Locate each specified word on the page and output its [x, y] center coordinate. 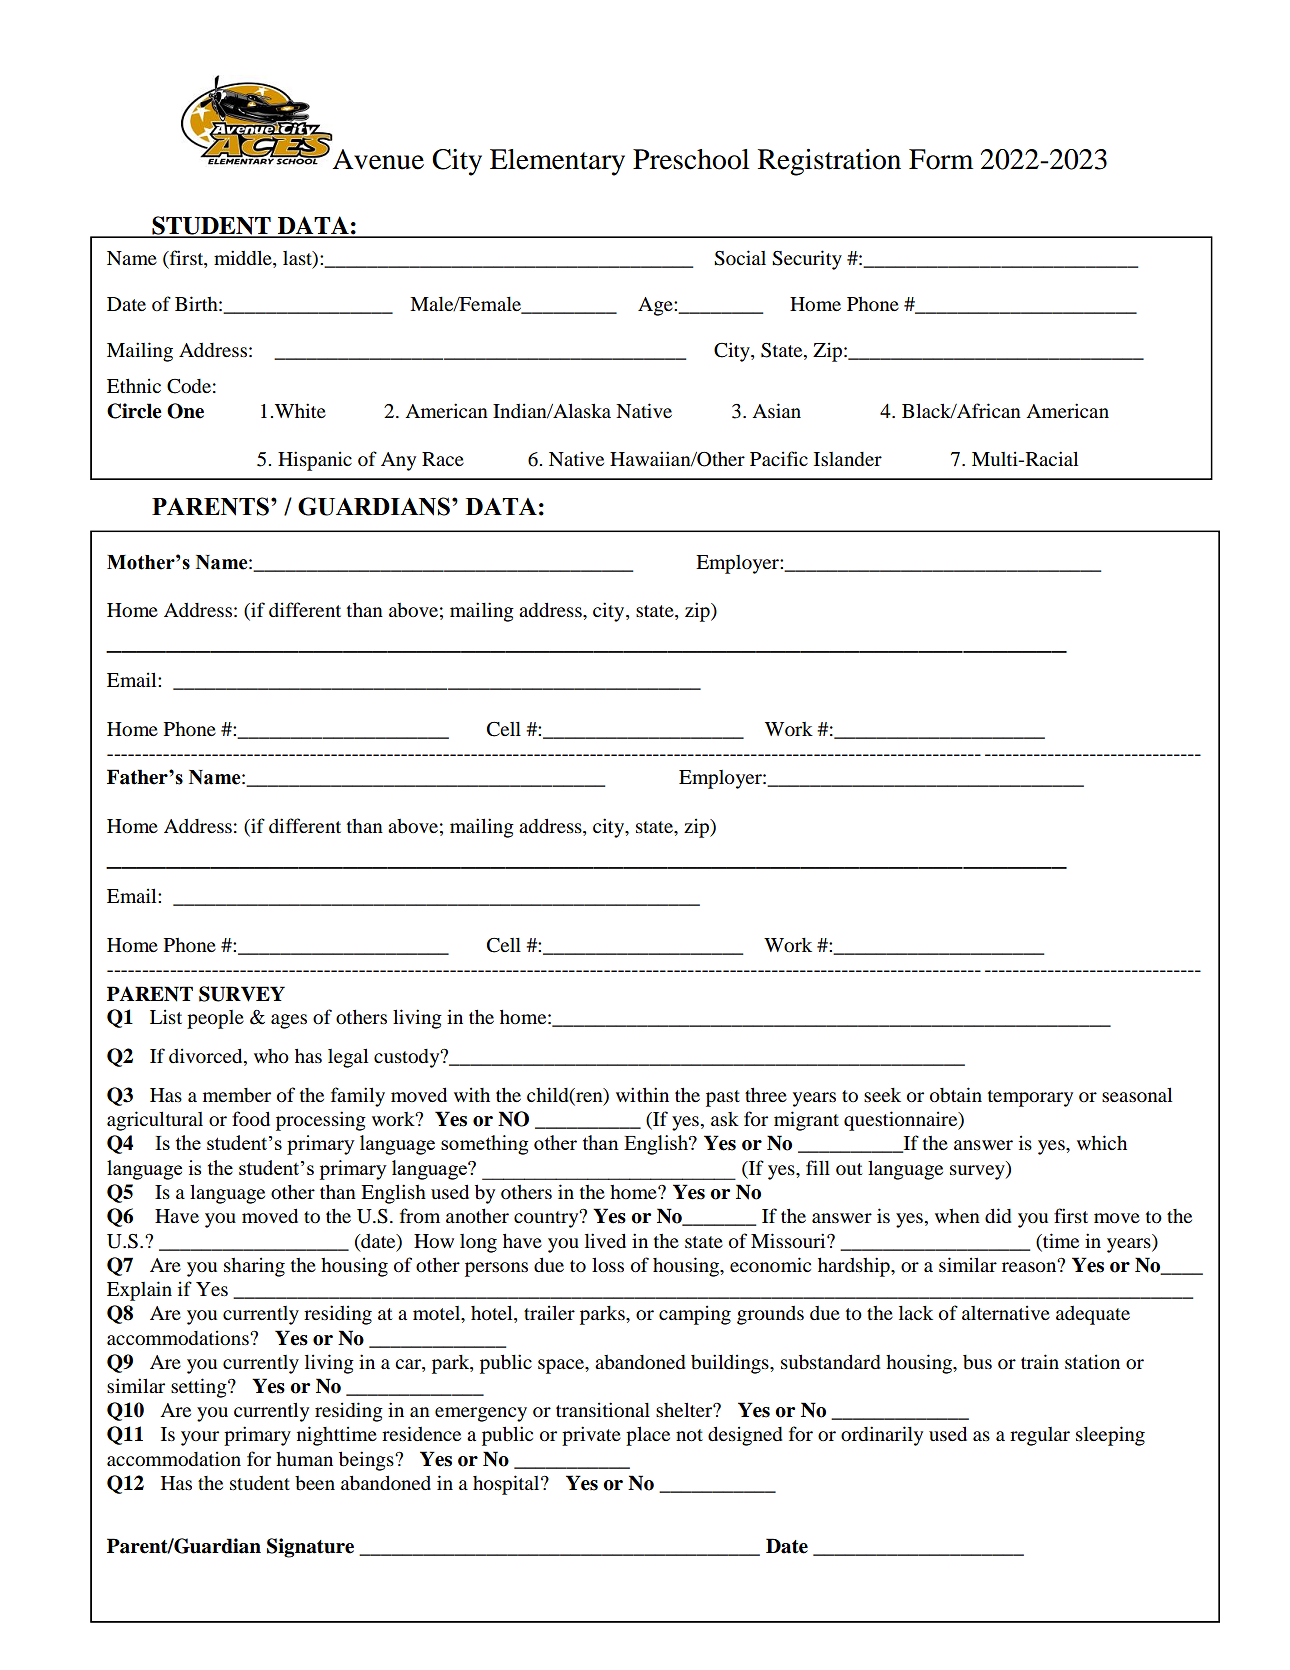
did [998, 1216]
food [251, 1119]
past [723, 1098]
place [648, 1436]
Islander [848, 459]
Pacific [779, 458]
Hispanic [315, 461]
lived [605, 1241]
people [215, 1019]
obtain [956, 1095]
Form [941, 159]
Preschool [691, 159]
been [315, 1483]
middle [244, 258]
